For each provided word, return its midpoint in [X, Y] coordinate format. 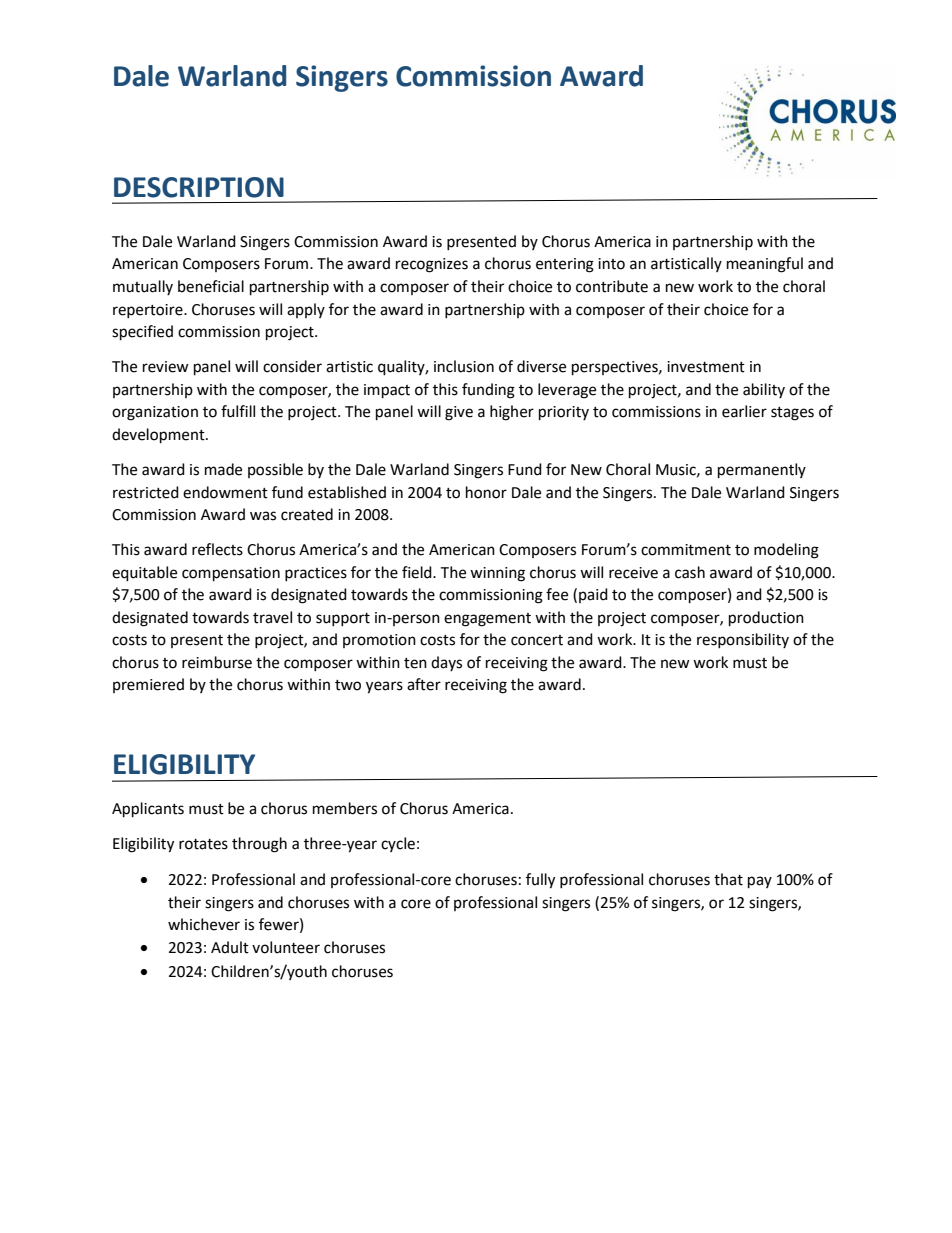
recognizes [432, 265]
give [459, 413]
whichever [204, 924]
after [424, 684]
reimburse [217, 662]
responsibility [743, 640]
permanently [762, 471]
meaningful [765, 265]
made [223, 469]
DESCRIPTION [199, 187]
